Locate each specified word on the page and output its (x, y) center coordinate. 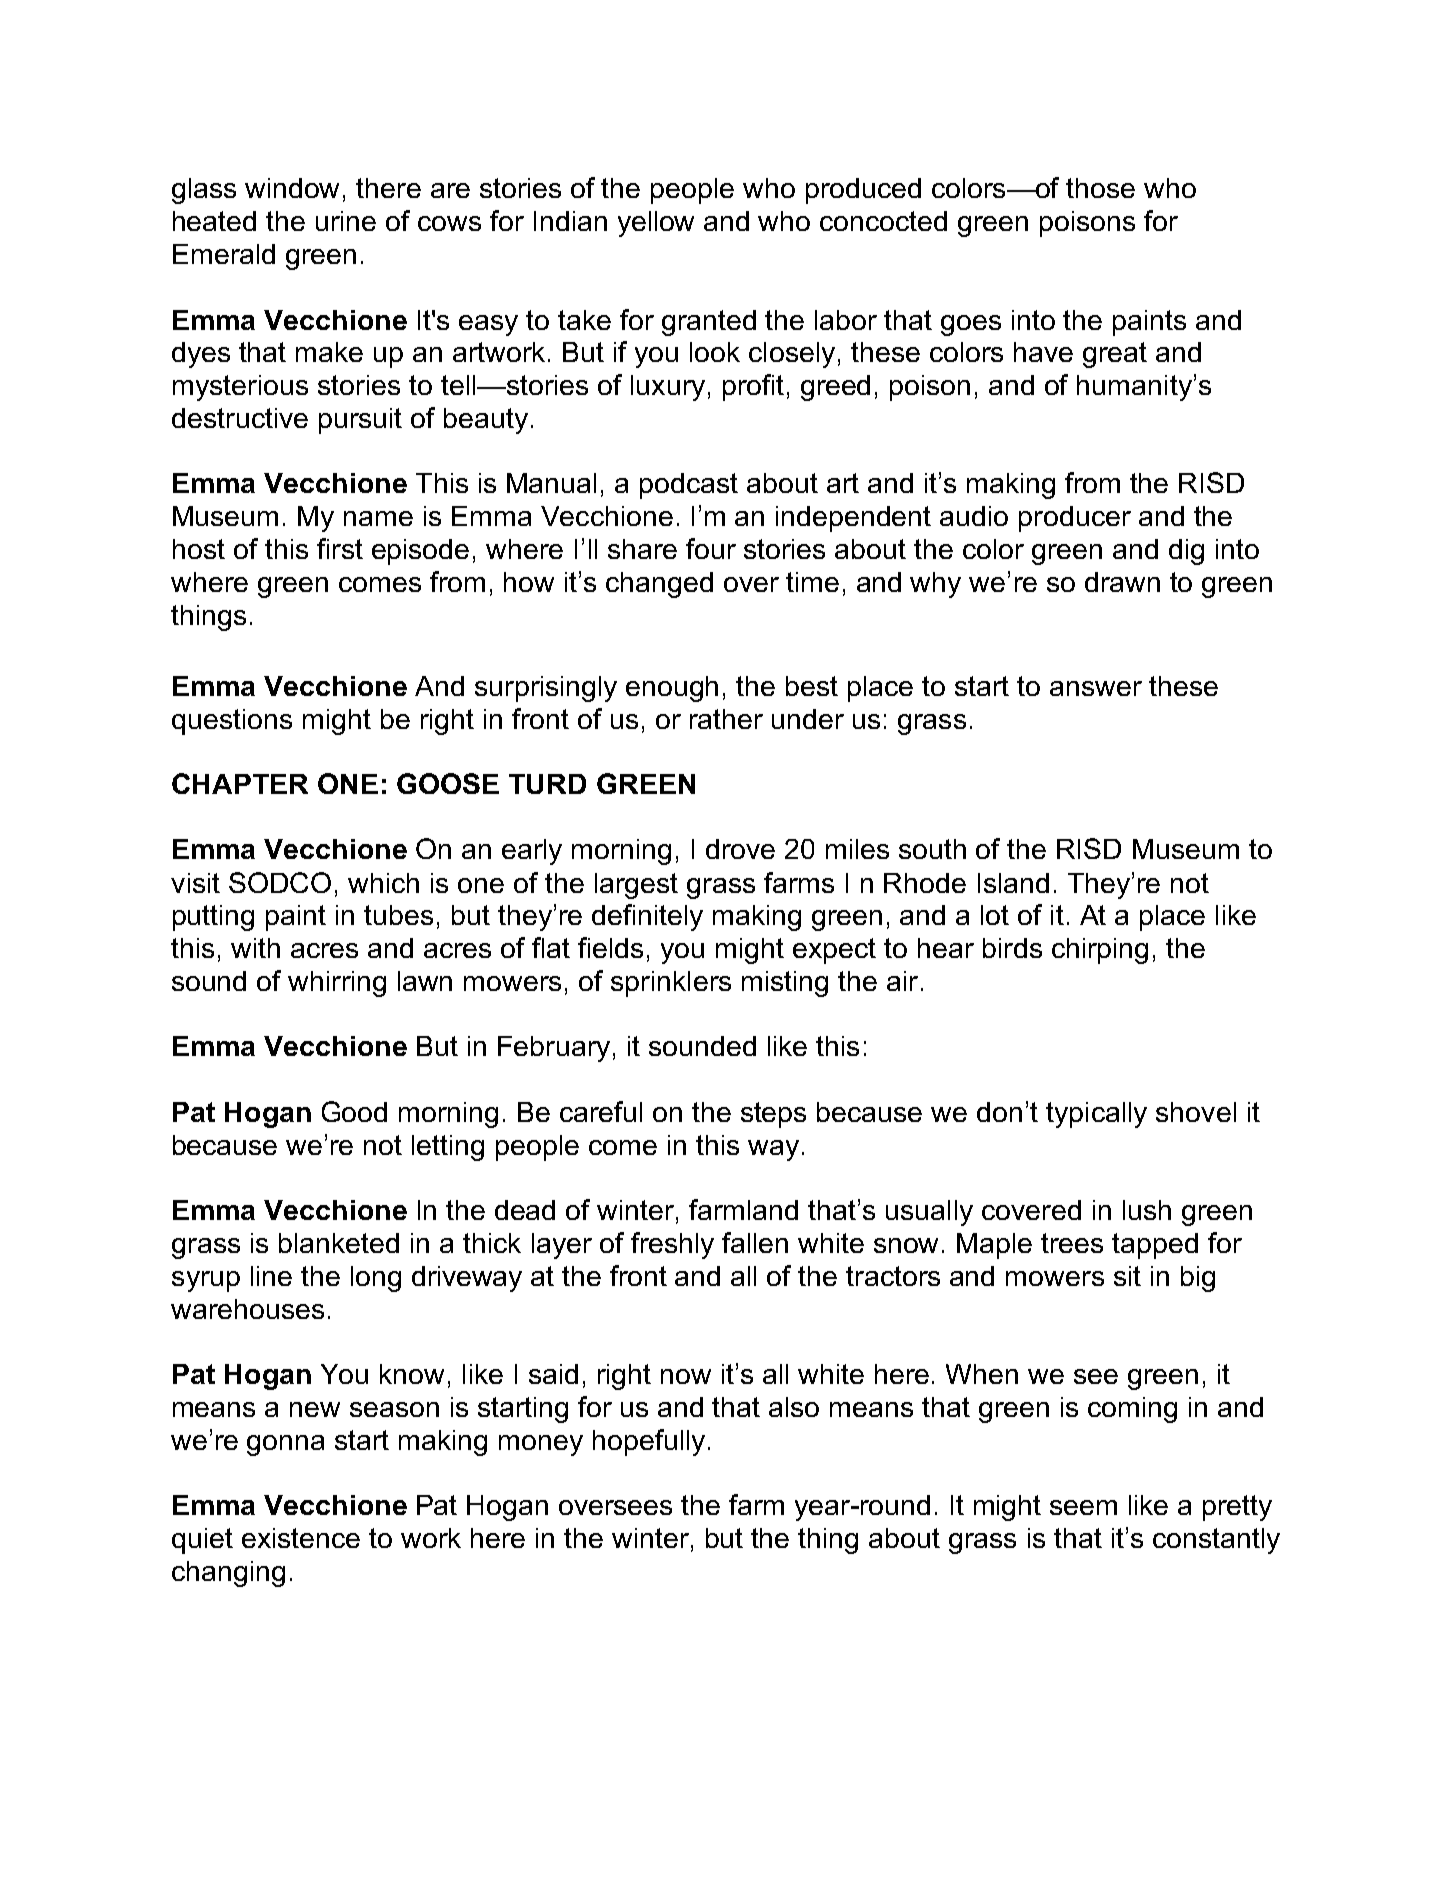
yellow (656, 224)
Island (1013, 883)
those (1100, 188)
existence (301, 1538)
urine (346, 221)
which (383, 883)
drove (740, 849)
